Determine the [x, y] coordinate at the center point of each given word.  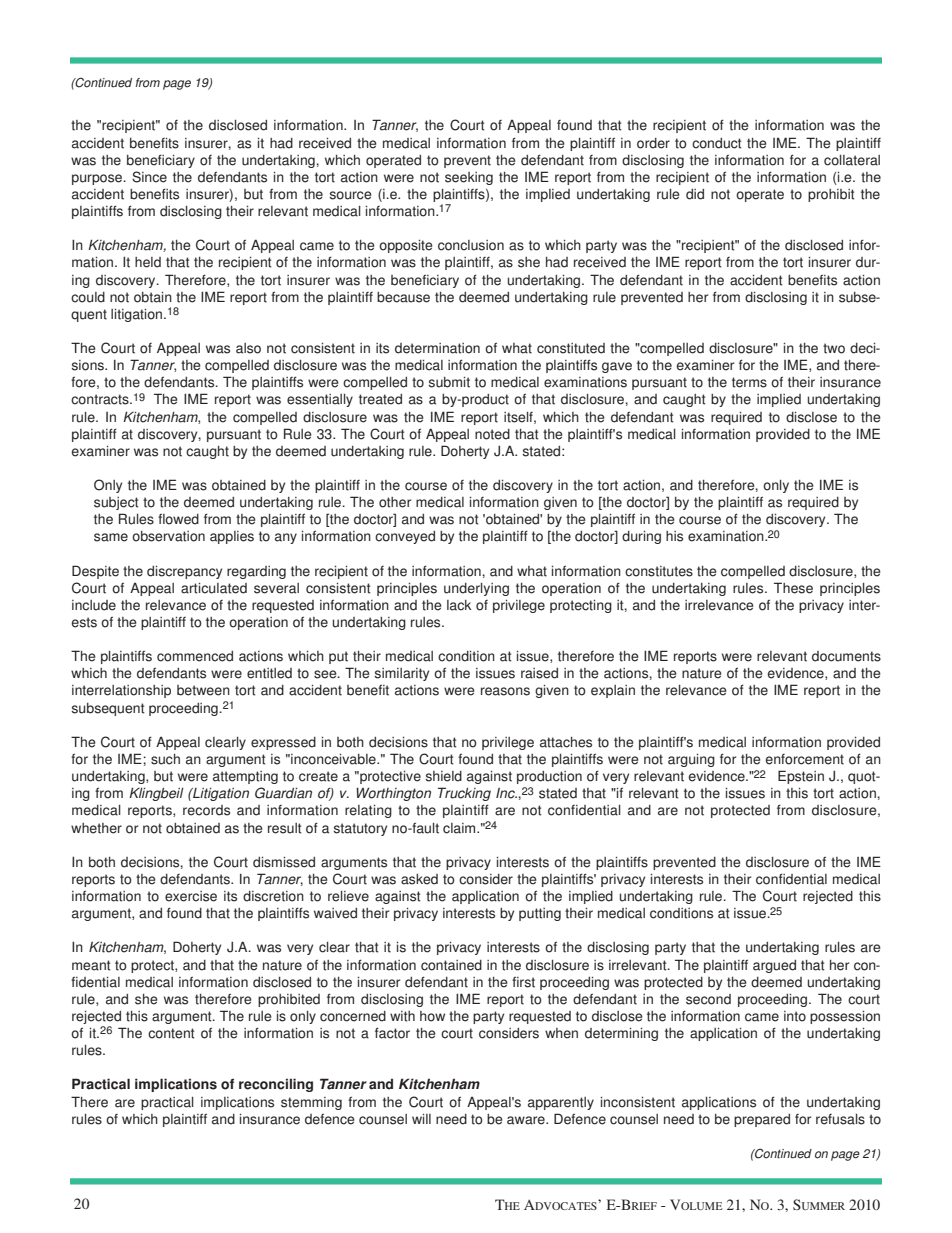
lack [459, 605]
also [248, 348]
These [793, 588]
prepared [762, 1120]
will [421, 1119]
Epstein [801, 777]
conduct [717, 143]
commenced [195, 656]
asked [419, 879]
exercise [191, 896]
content [171, 1033]
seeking [469, 178]
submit [449, 382]
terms [749, 382]
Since [149, 177]
